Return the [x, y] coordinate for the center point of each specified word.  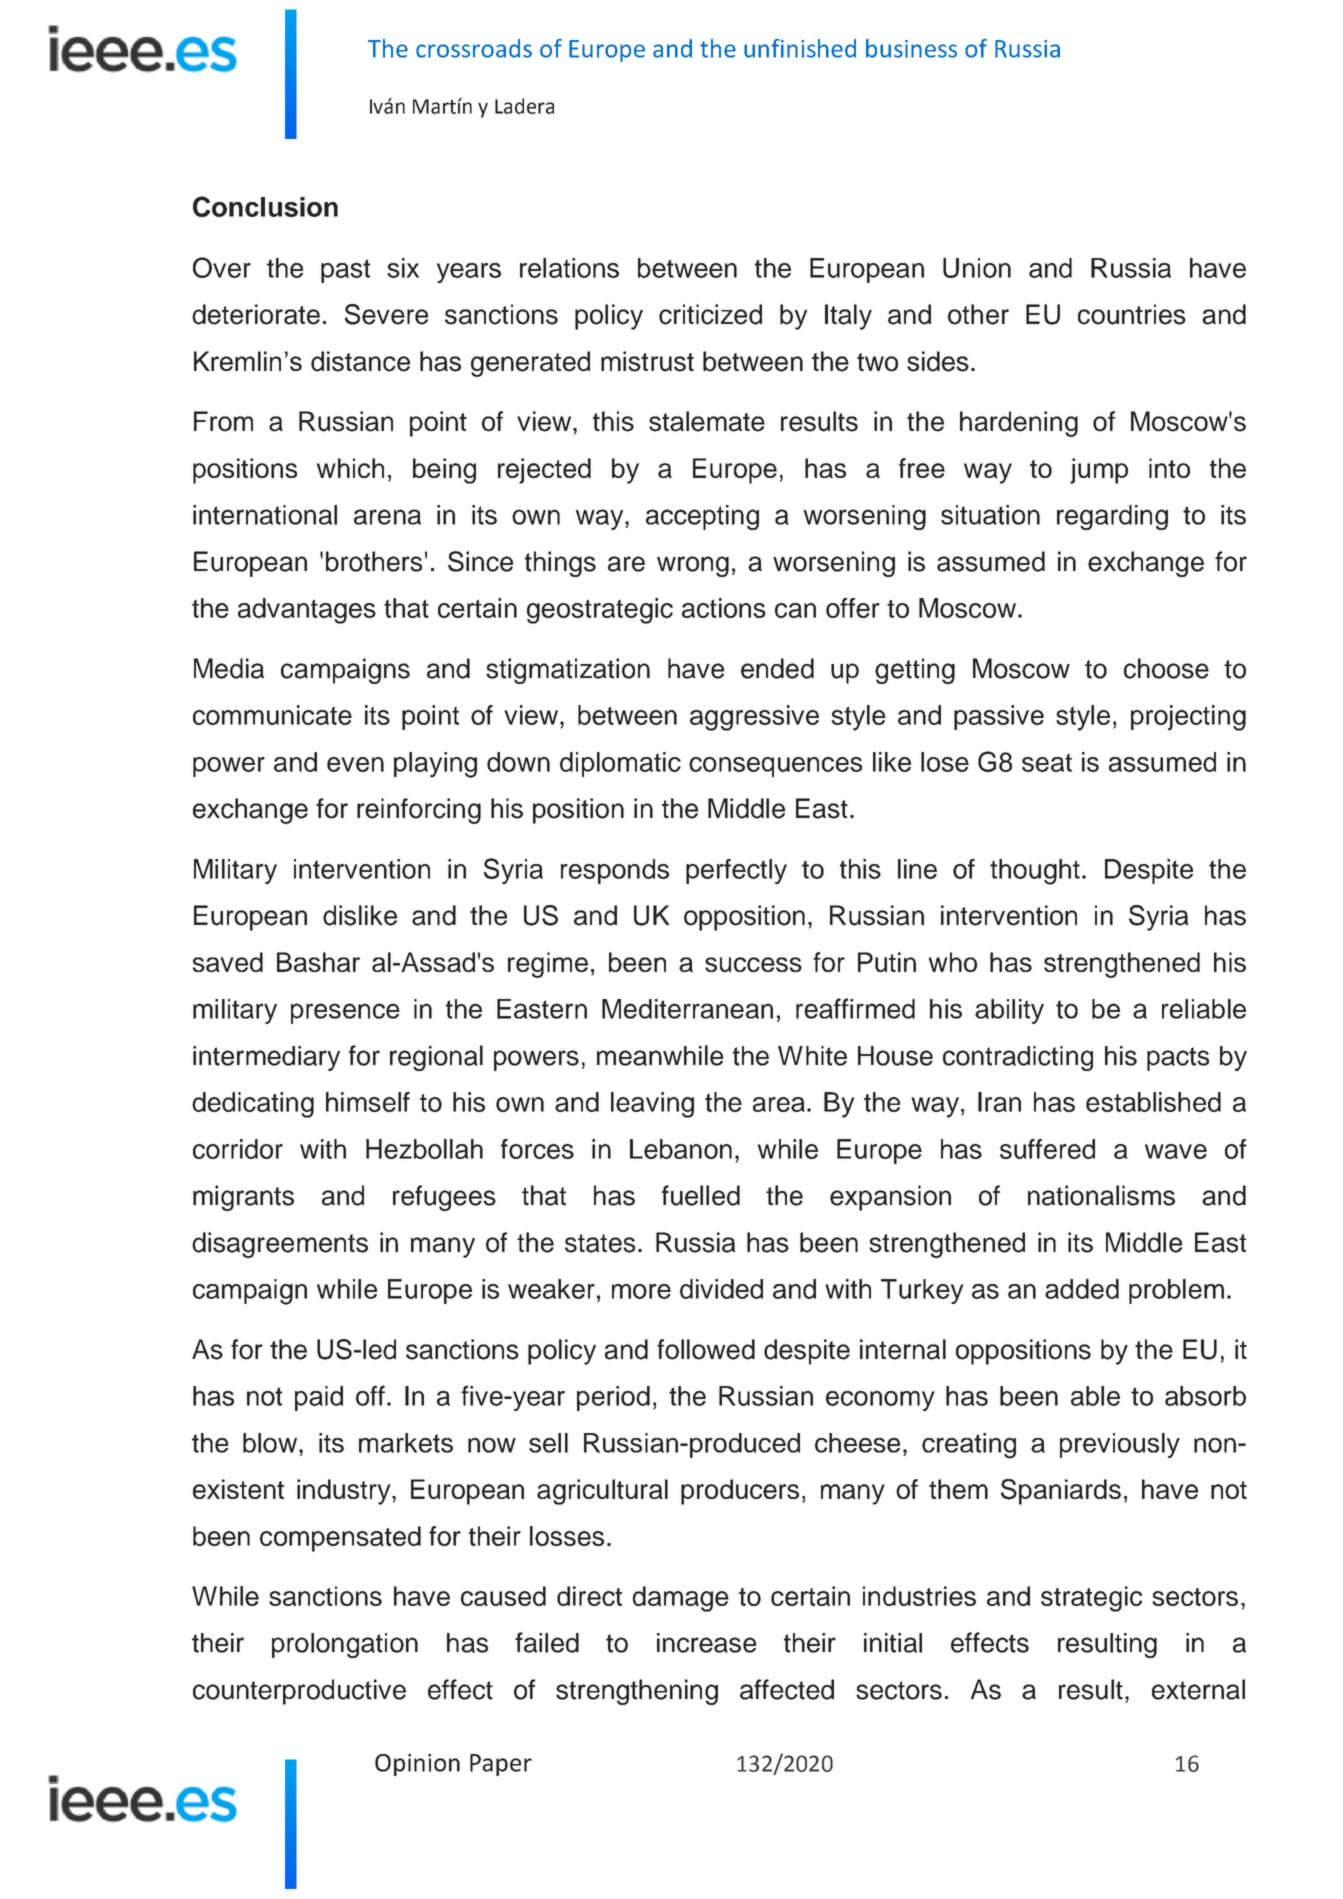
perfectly [736, 871]
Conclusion [265, 206]
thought [1035, 872]
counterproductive [299, 1692]
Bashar [318, 962]
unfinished [800, 48]
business [911, 48]
